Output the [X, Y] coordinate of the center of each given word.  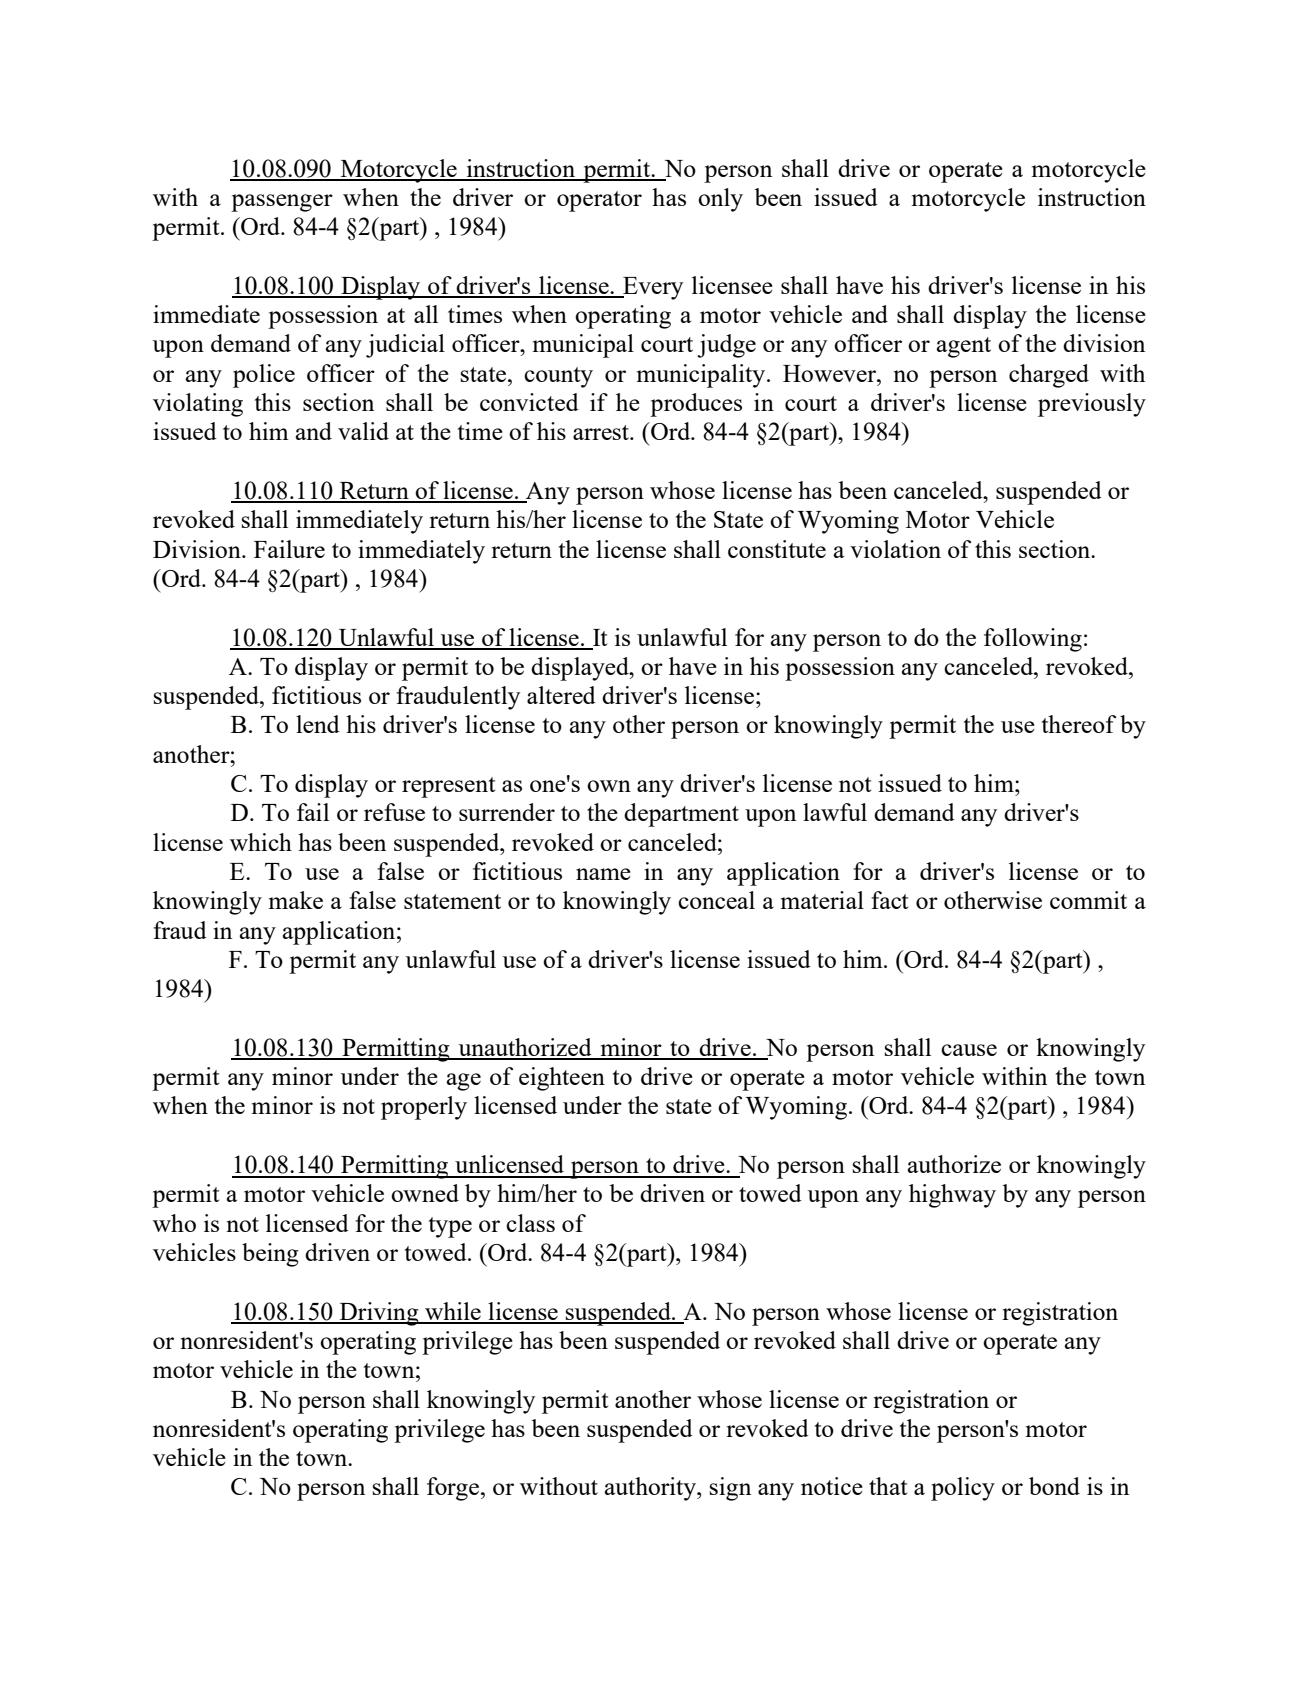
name [603, 874]
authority [651, 1489]
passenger [282, 203]
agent [964, 347]
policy [963, 1489]
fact [889, 900]
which [261, 842]
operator [599, 201]
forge [453, 1489]
